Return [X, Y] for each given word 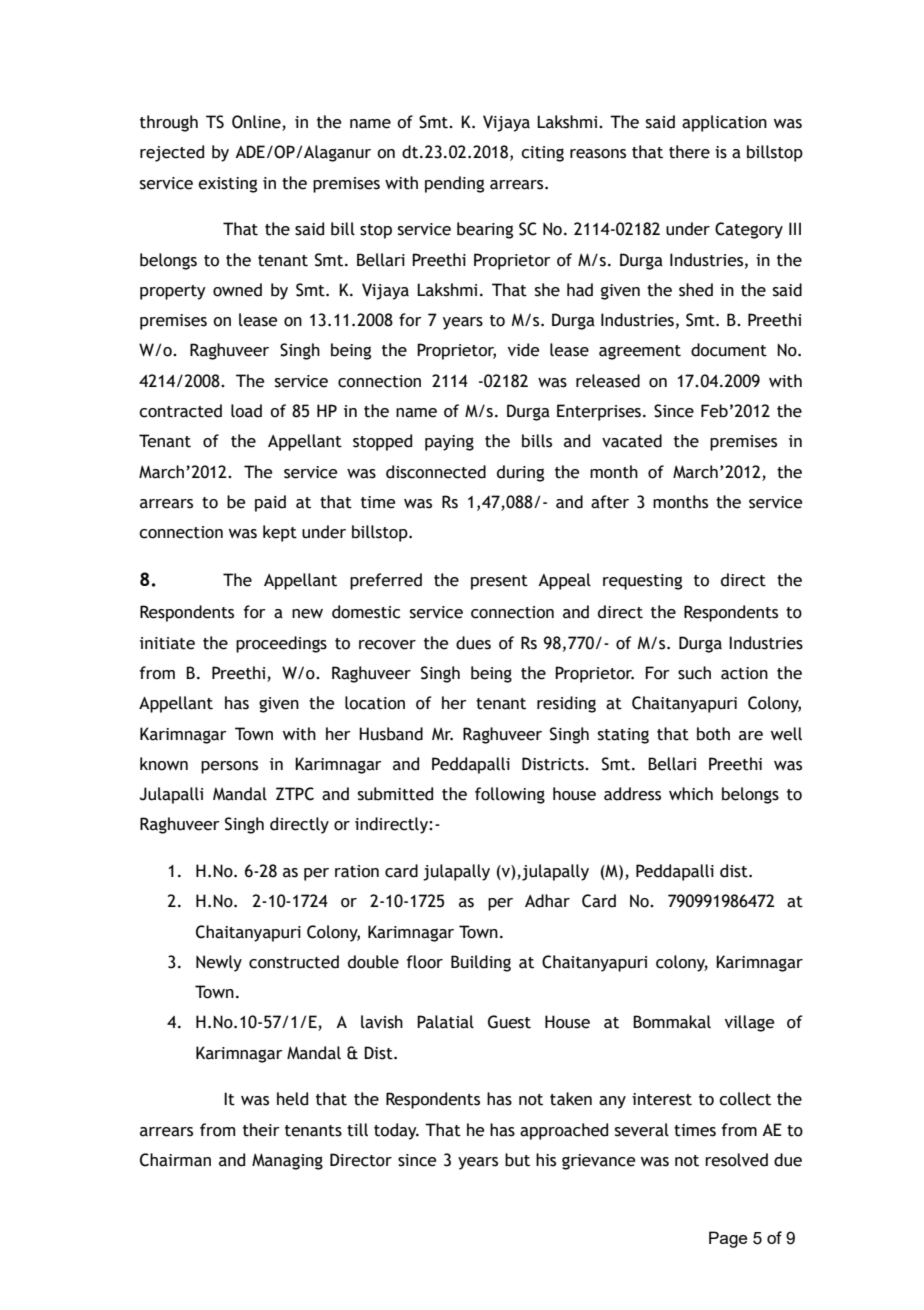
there [689, 152]
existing [227, 185]
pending [454, 184]
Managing [287, 1161]
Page [728, 1239]
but [517, 1160]
